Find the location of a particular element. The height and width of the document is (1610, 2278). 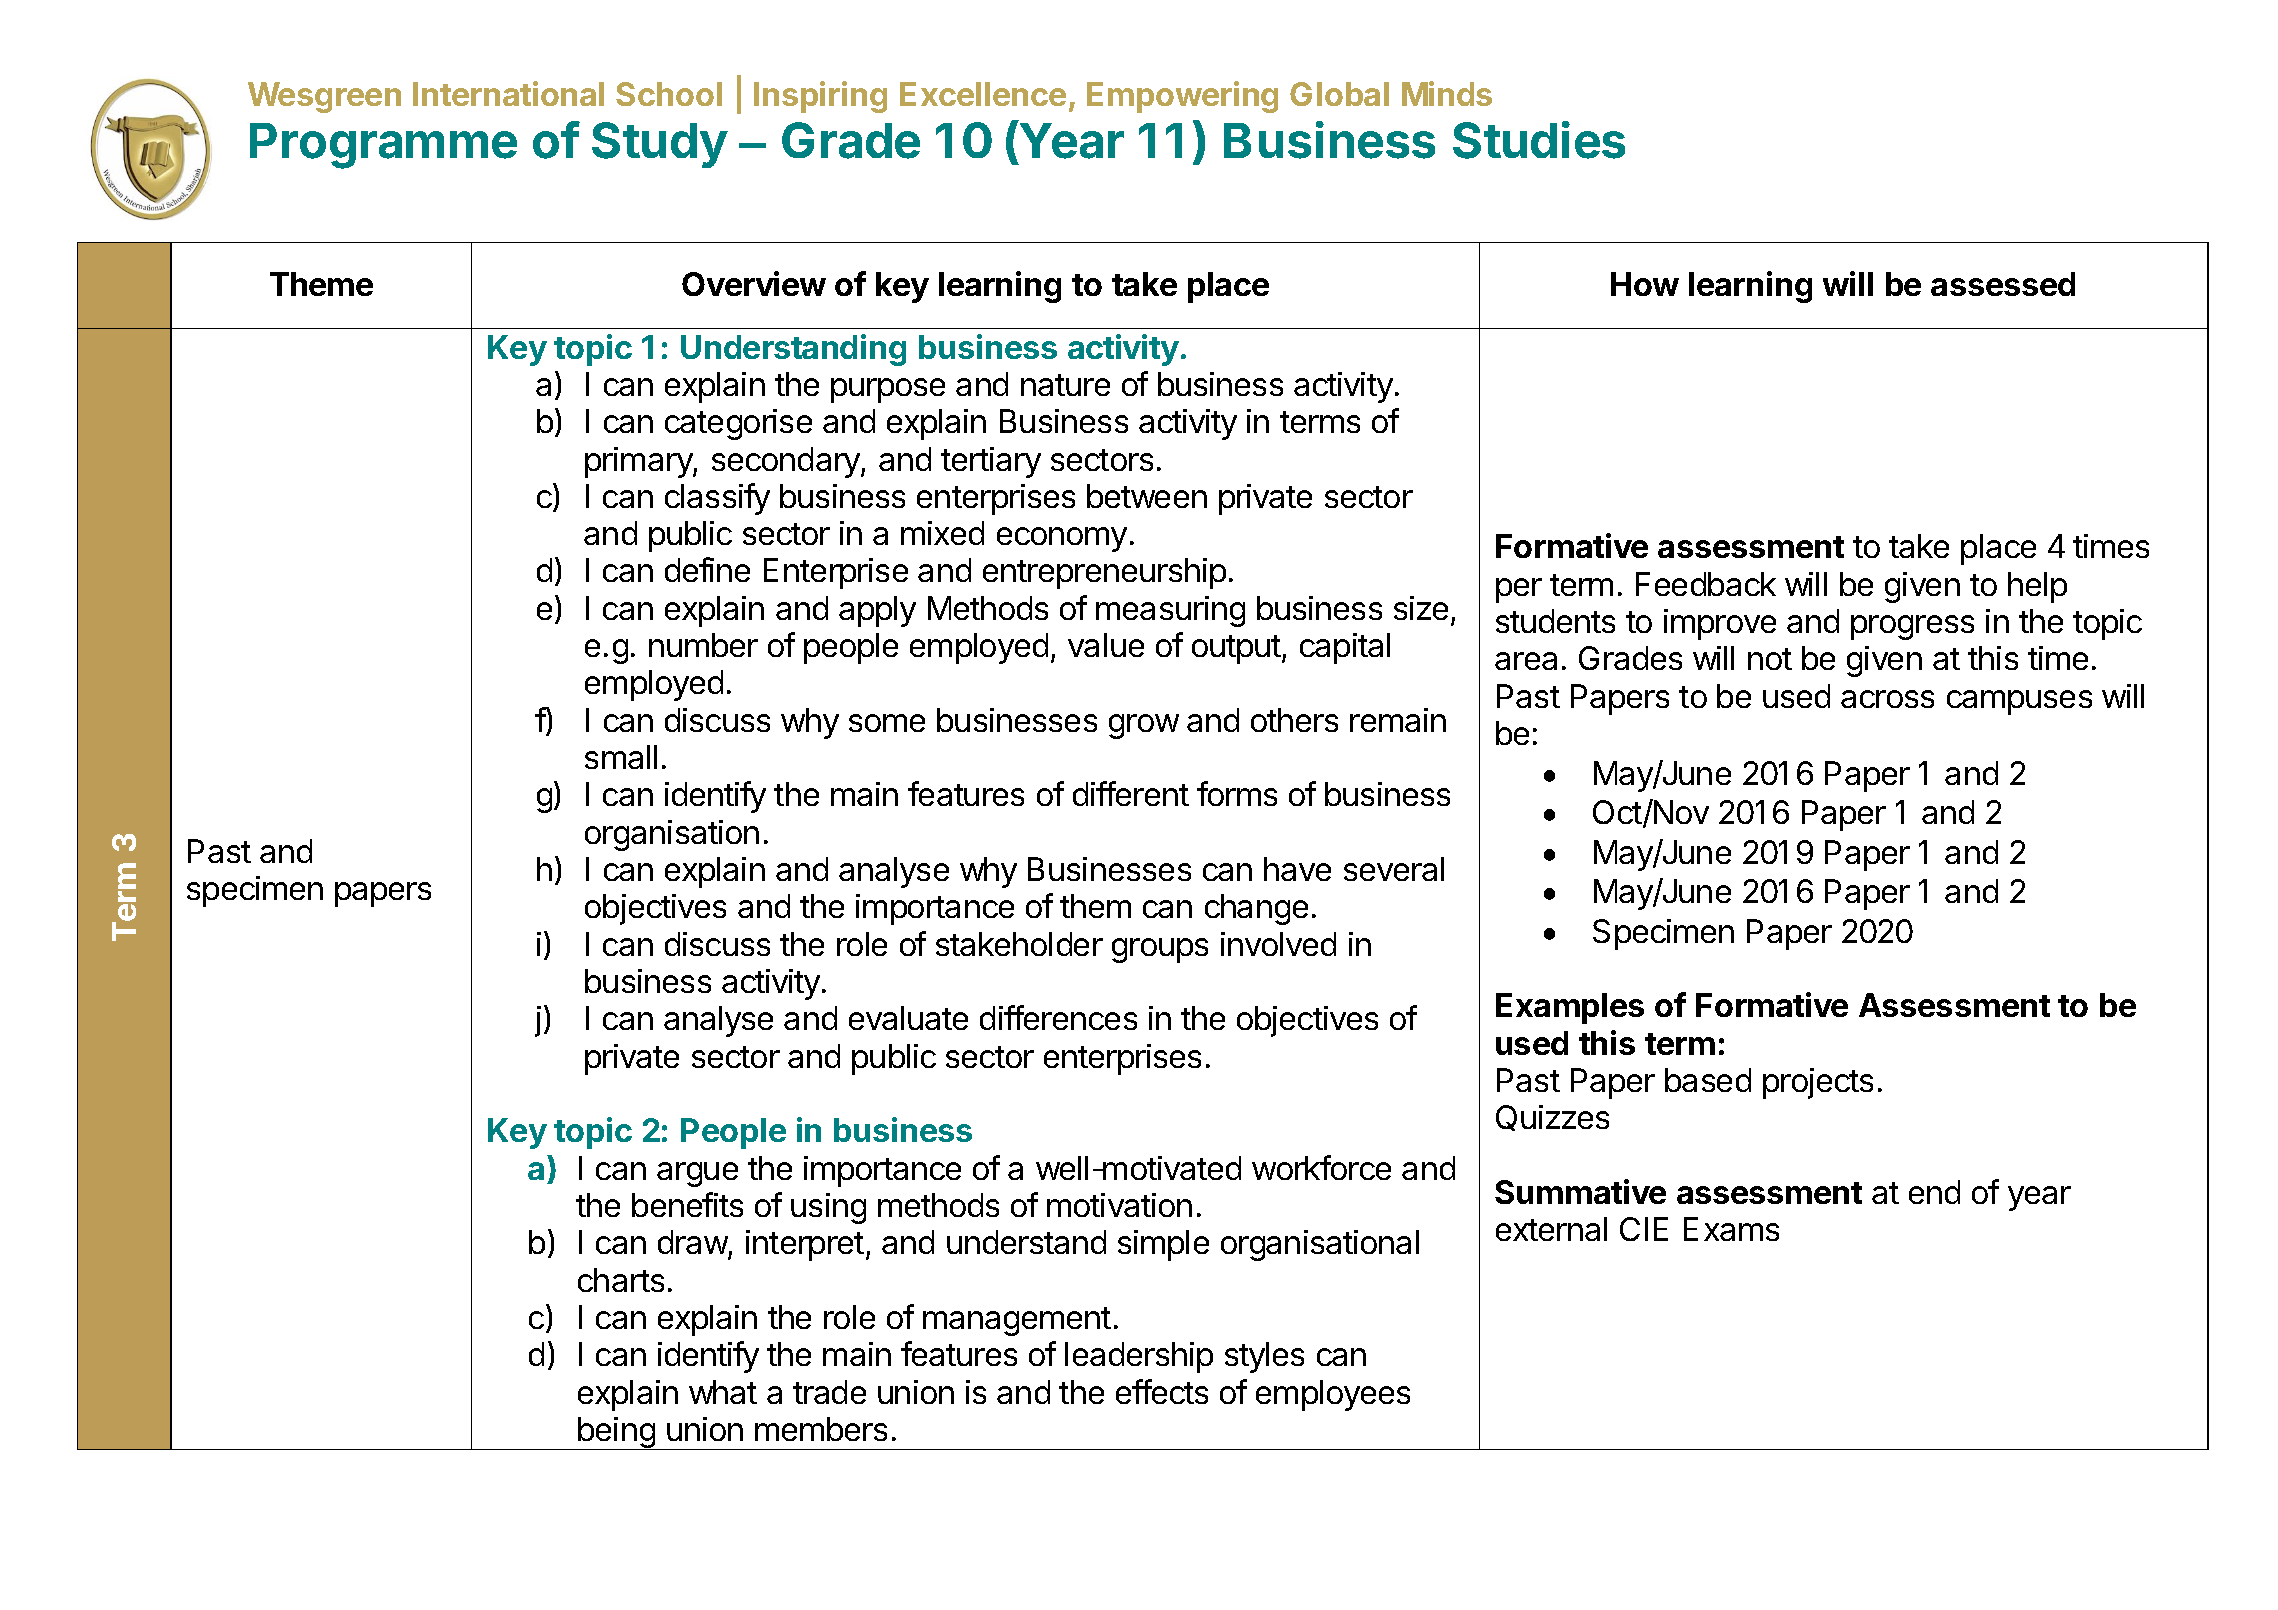

Study is located at coordinates (660, 145).
